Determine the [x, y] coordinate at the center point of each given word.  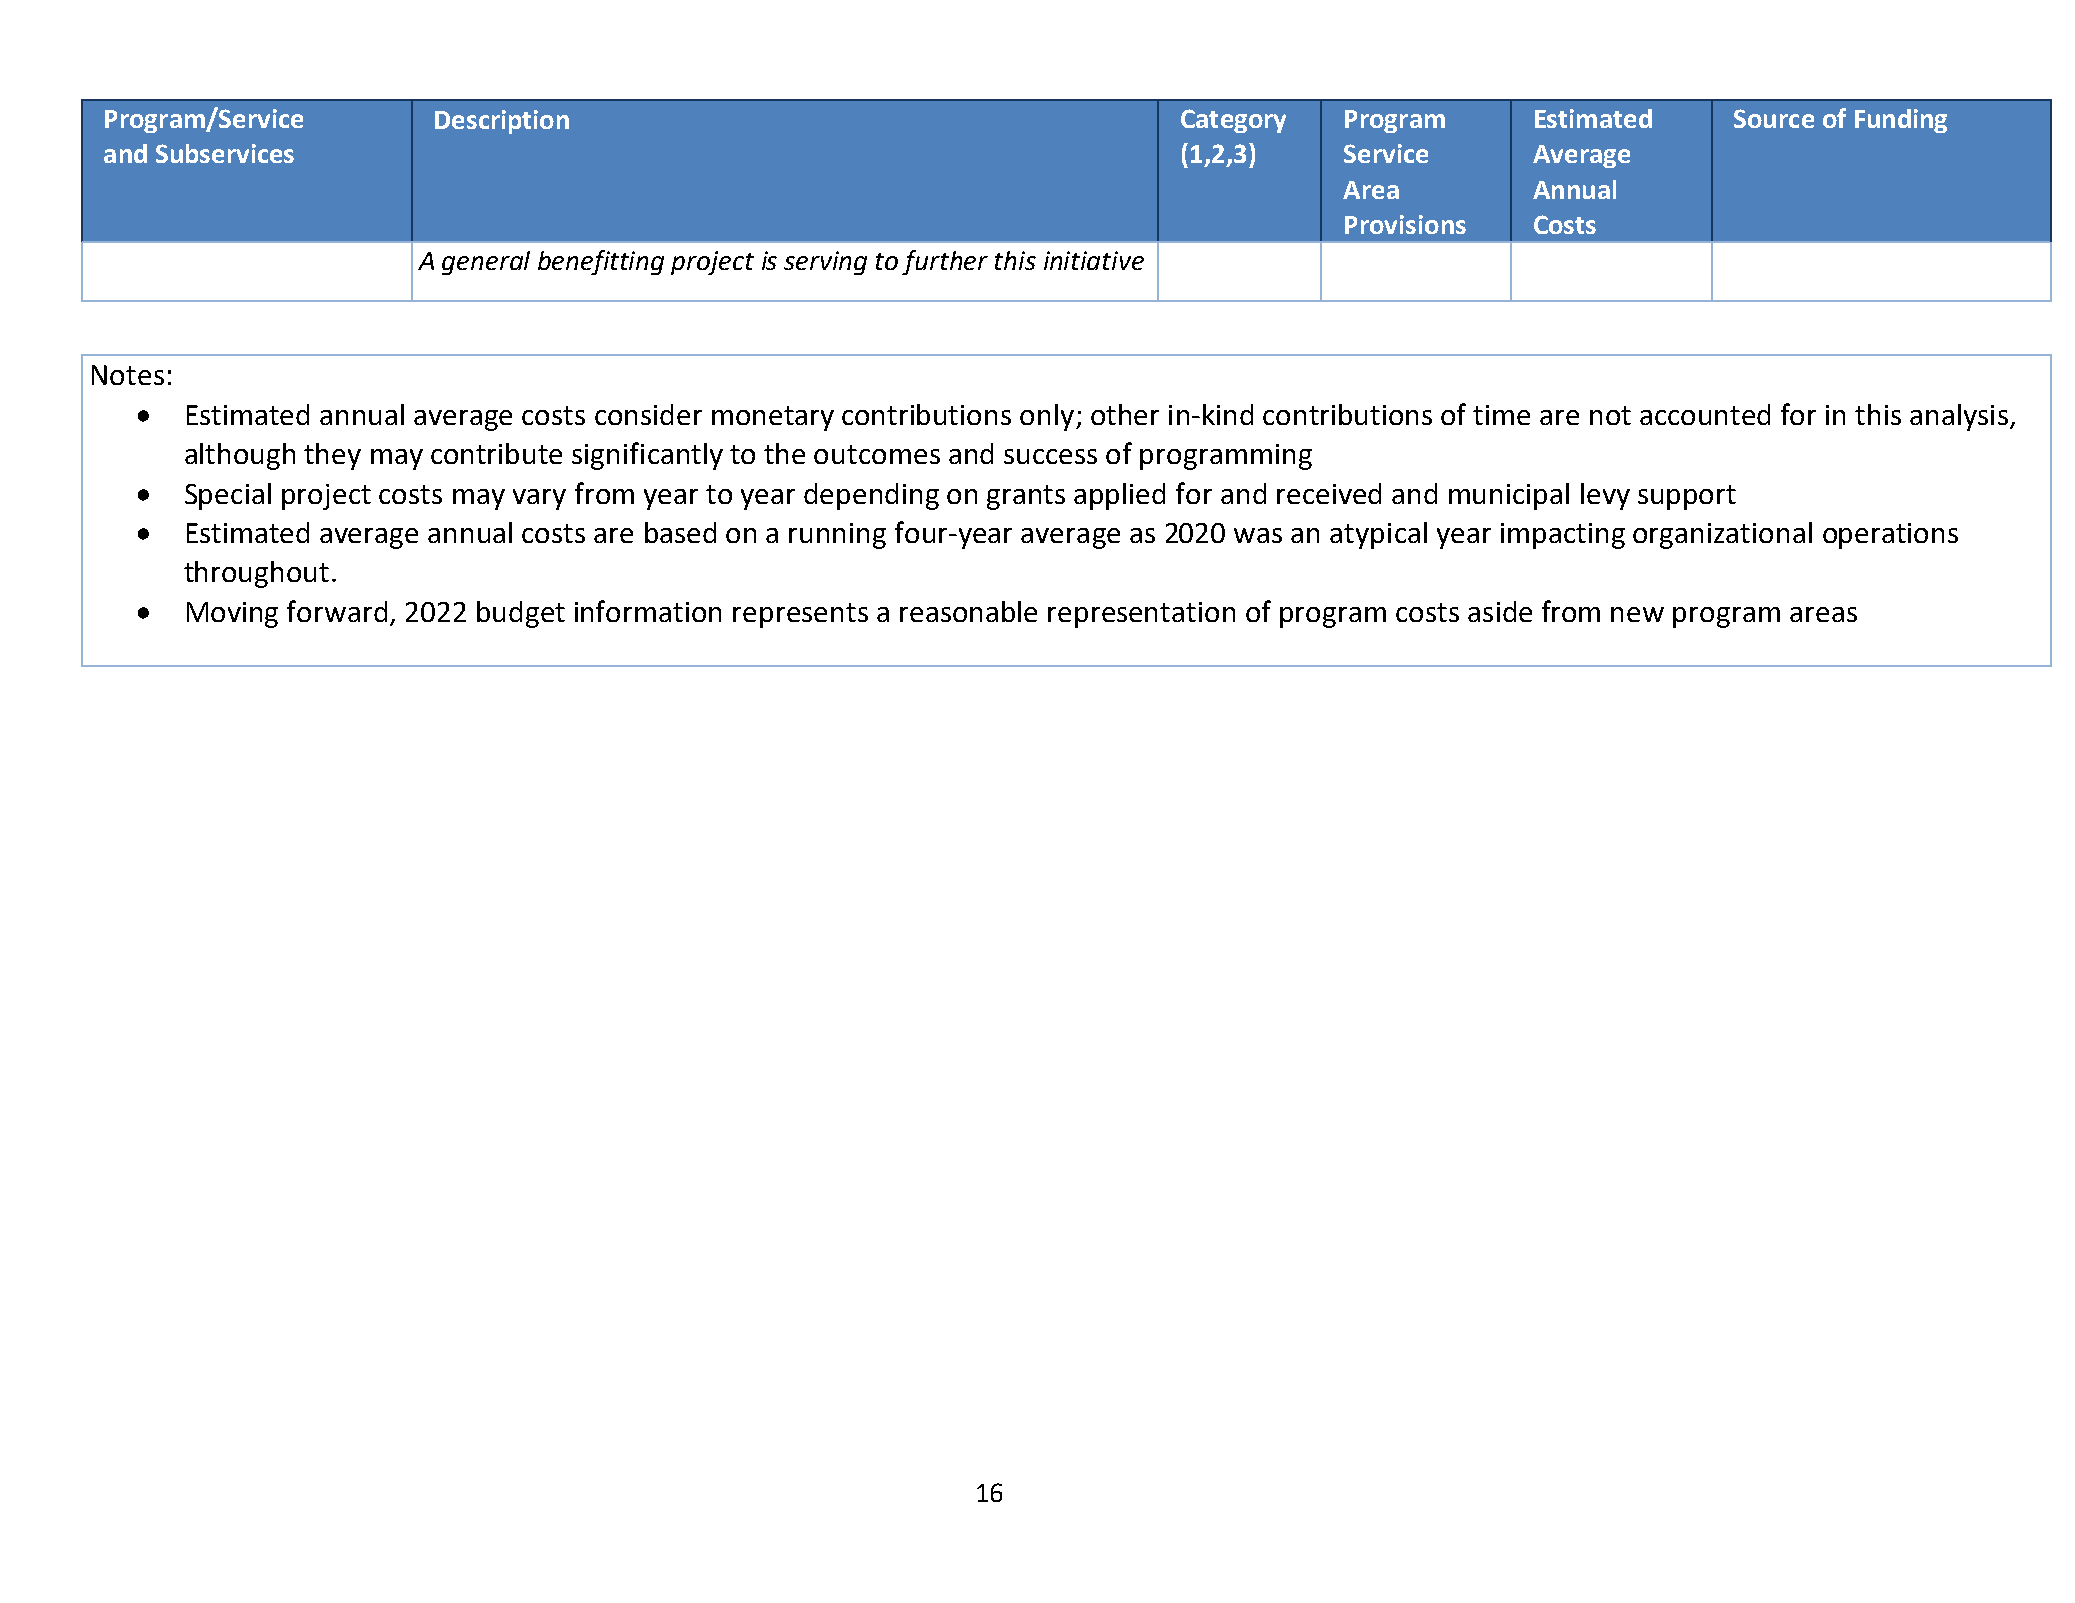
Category [1233, 121]
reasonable [968, 611]
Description [502, 122]
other [1125, 414]
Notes [128, 375]
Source [1774, 118]
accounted [1705, 414]
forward [337, 611]
